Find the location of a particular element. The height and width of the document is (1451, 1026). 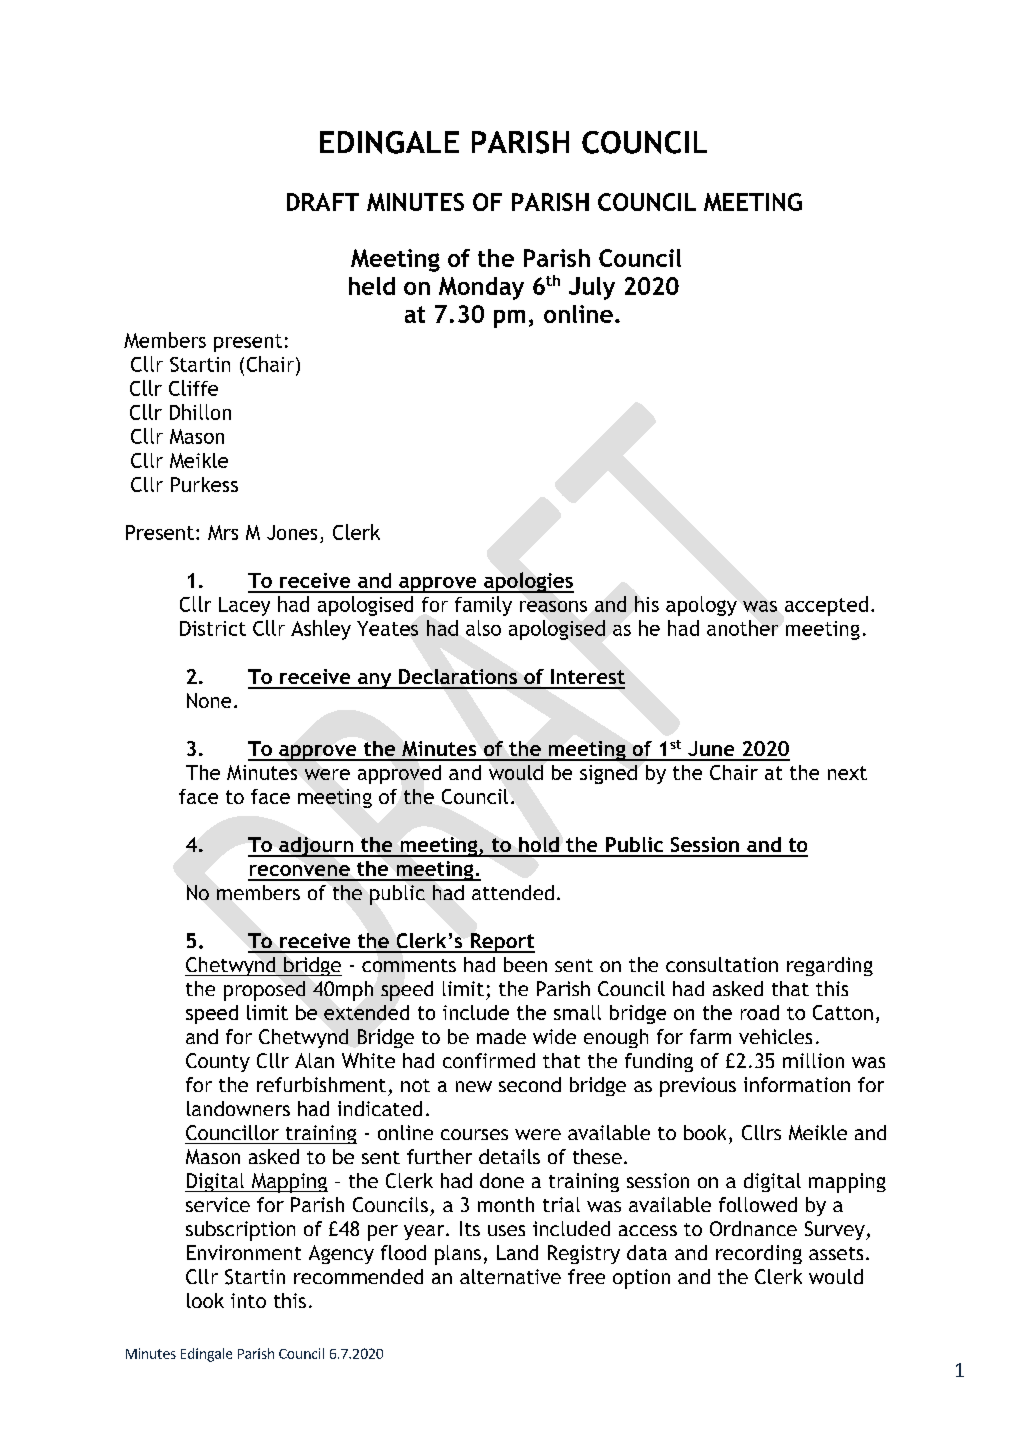

apologies is located at coordinates (528, 582).
